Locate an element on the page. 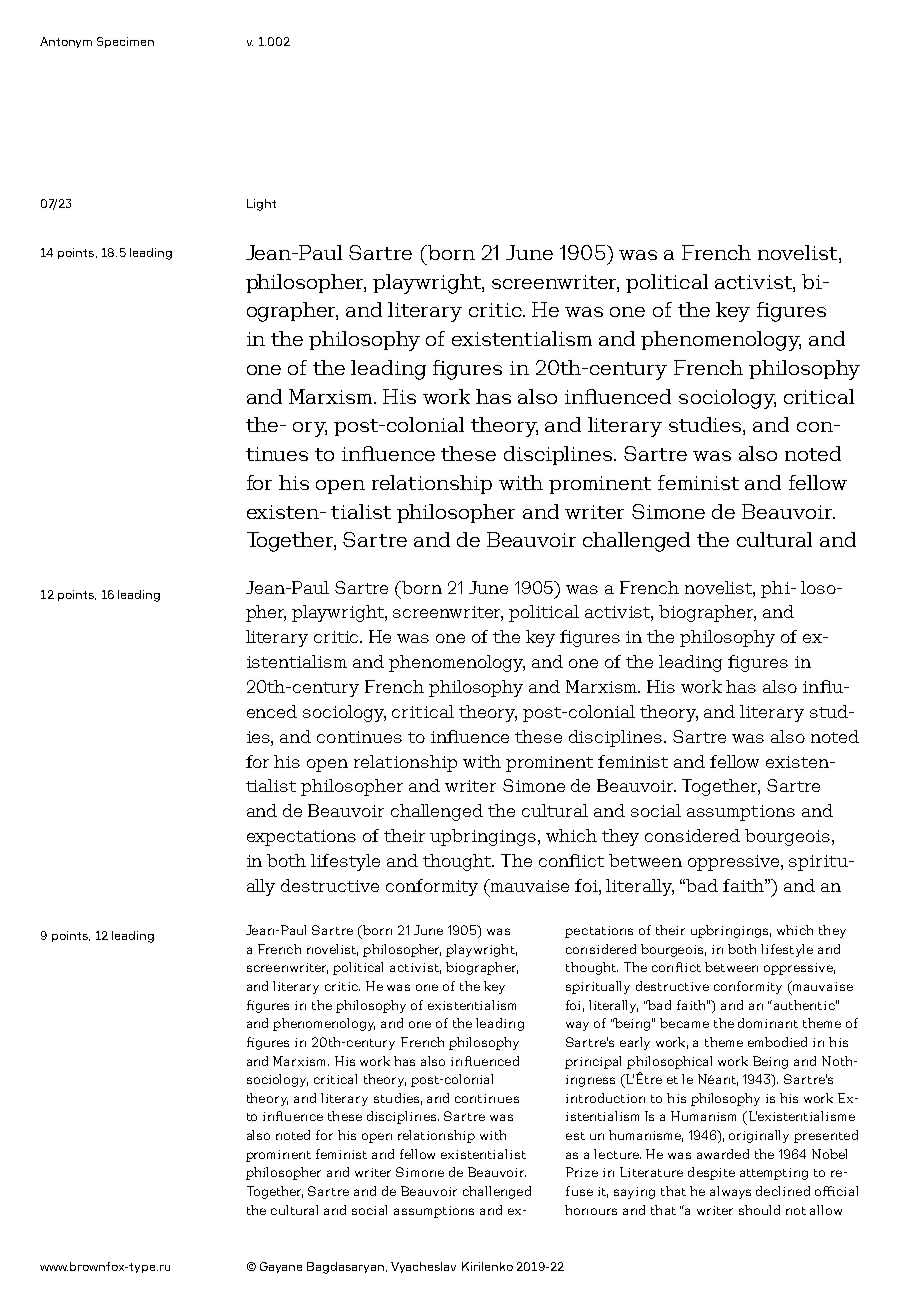 Image resolution: width=924 pixels, height=1308 pixels. embodied is located at coordinates (777, 1042).
